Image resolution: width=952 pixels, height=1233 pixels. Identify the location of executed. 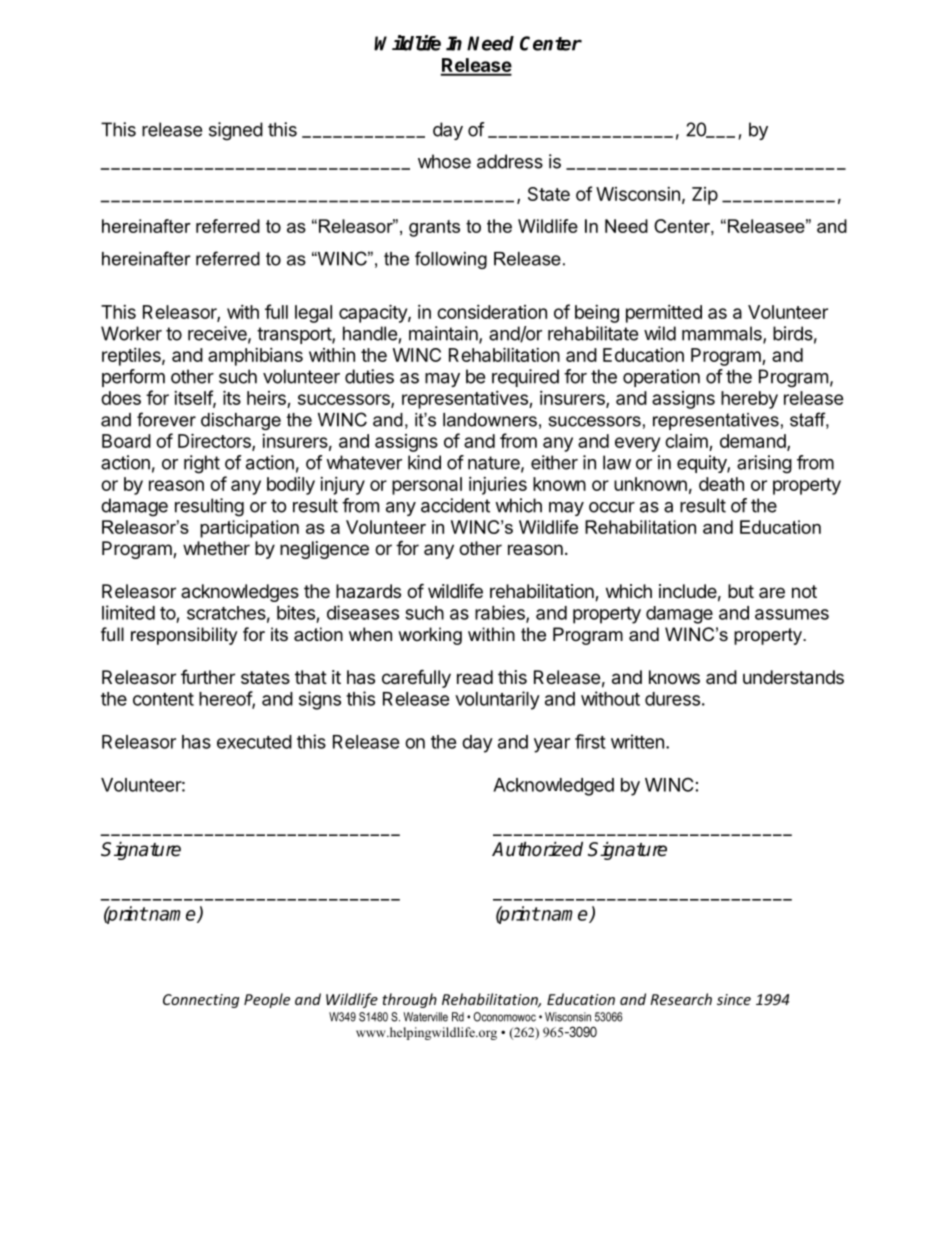
(254, 742).
